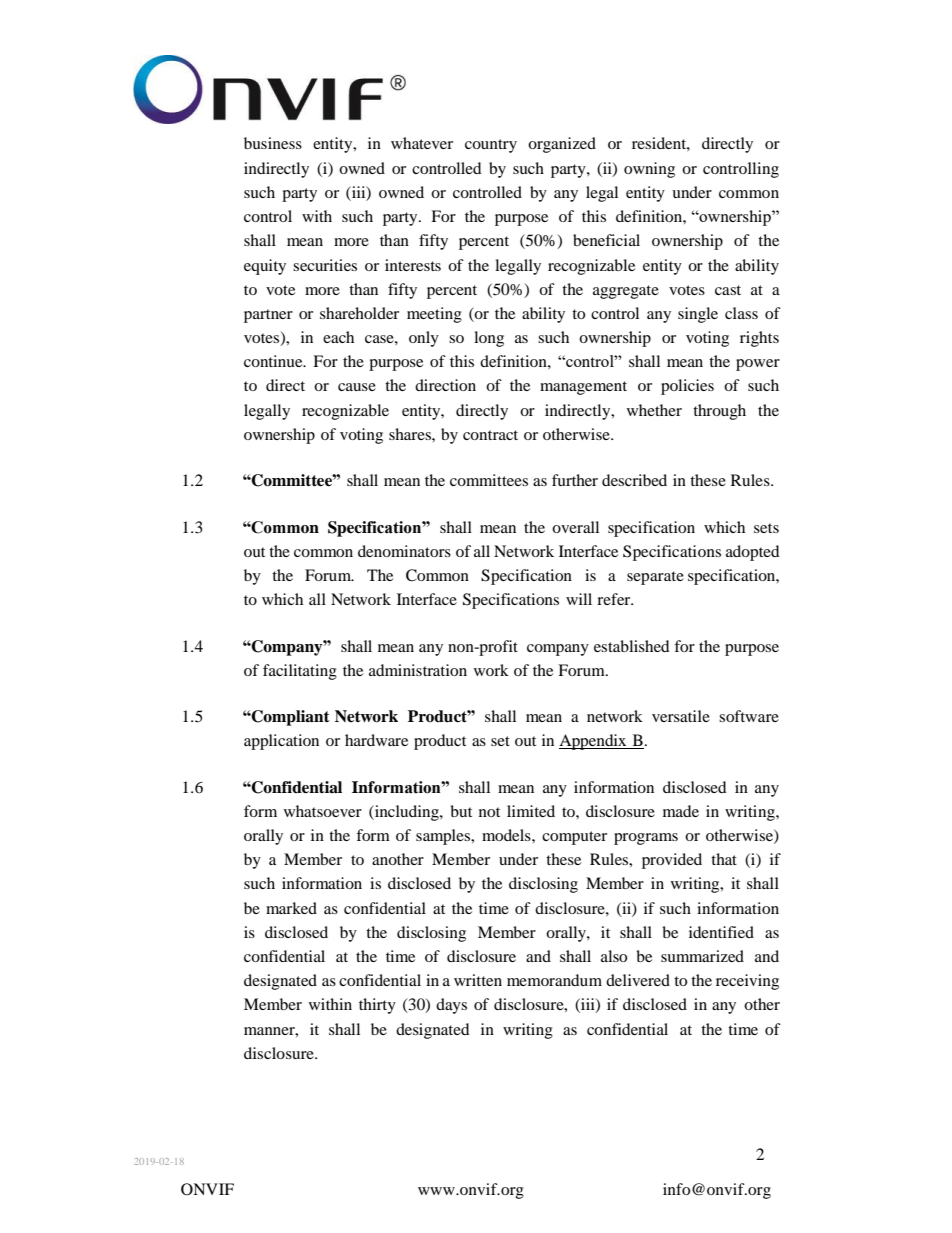 The width and height of the page is (952, 1233). Describe the element at coordinates (273, 143) in the page. I see `business` at that location.
